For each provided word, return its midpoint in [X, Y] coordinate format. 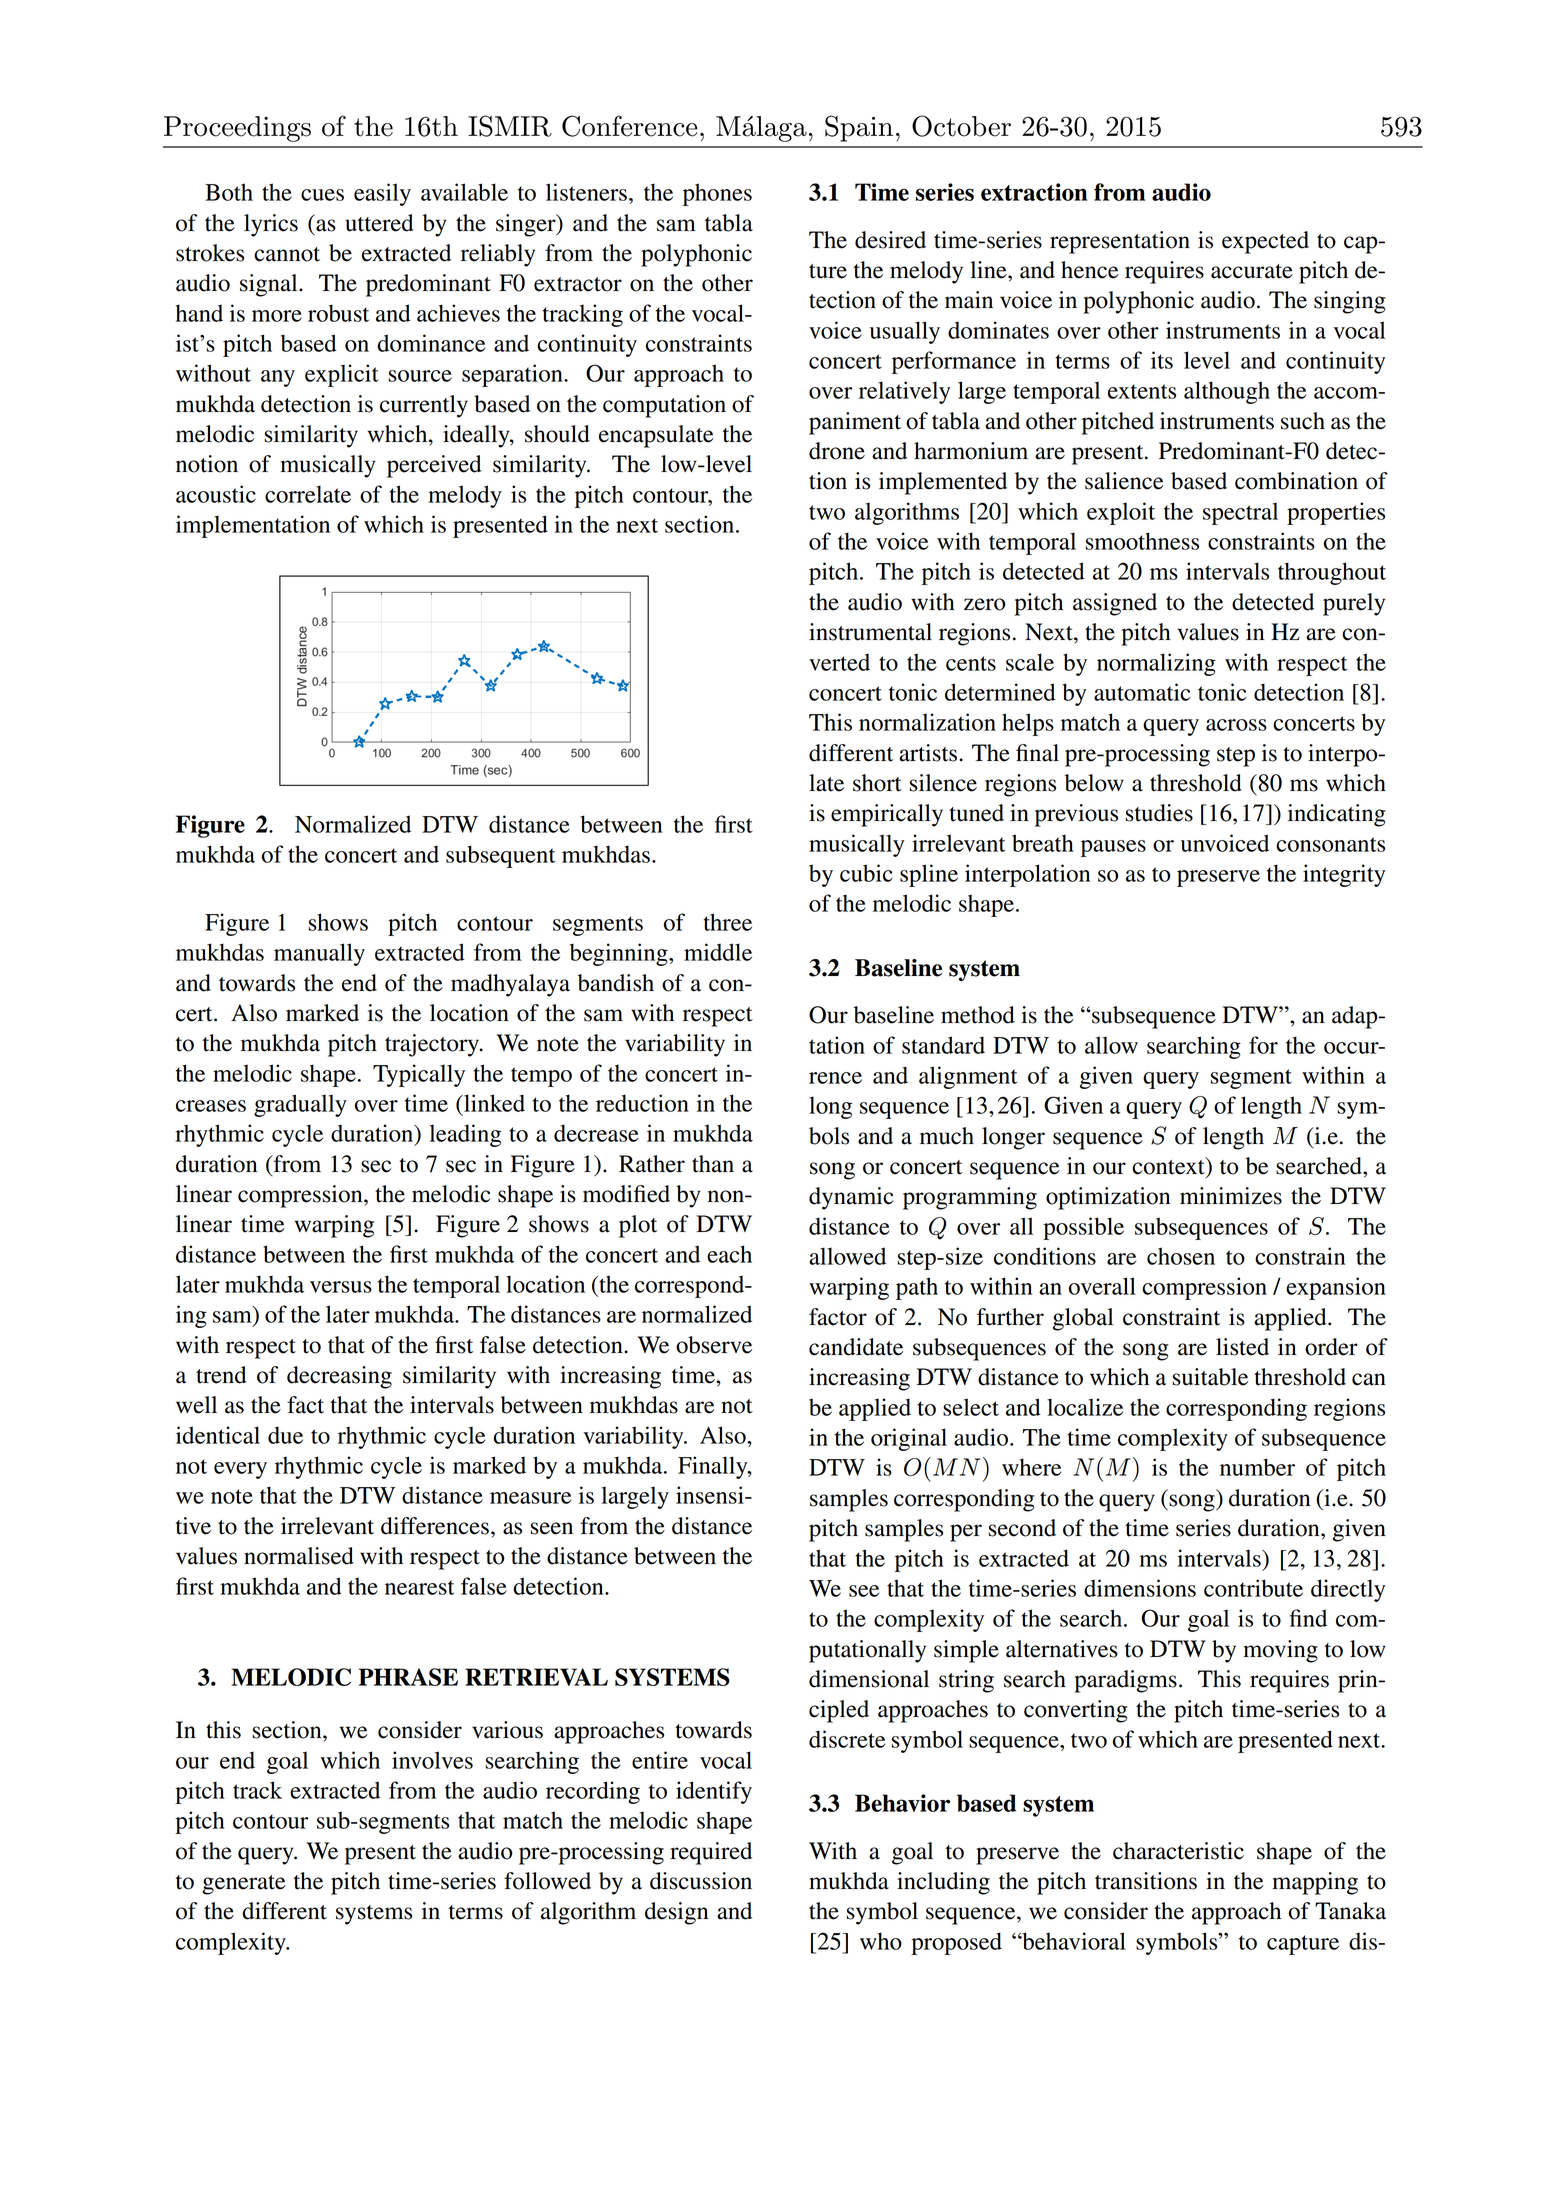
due [285, 1435]
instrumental [870, 632]
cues [322, 195]
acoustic [216, 494]
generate [244, 1885]
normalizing [1156, 664]
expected [1265, 242]
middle [718, 952]
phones [717, 194]
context [1169, 1167]
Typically [419, 1075]
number [1257, 1467]
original [909, 1439]
